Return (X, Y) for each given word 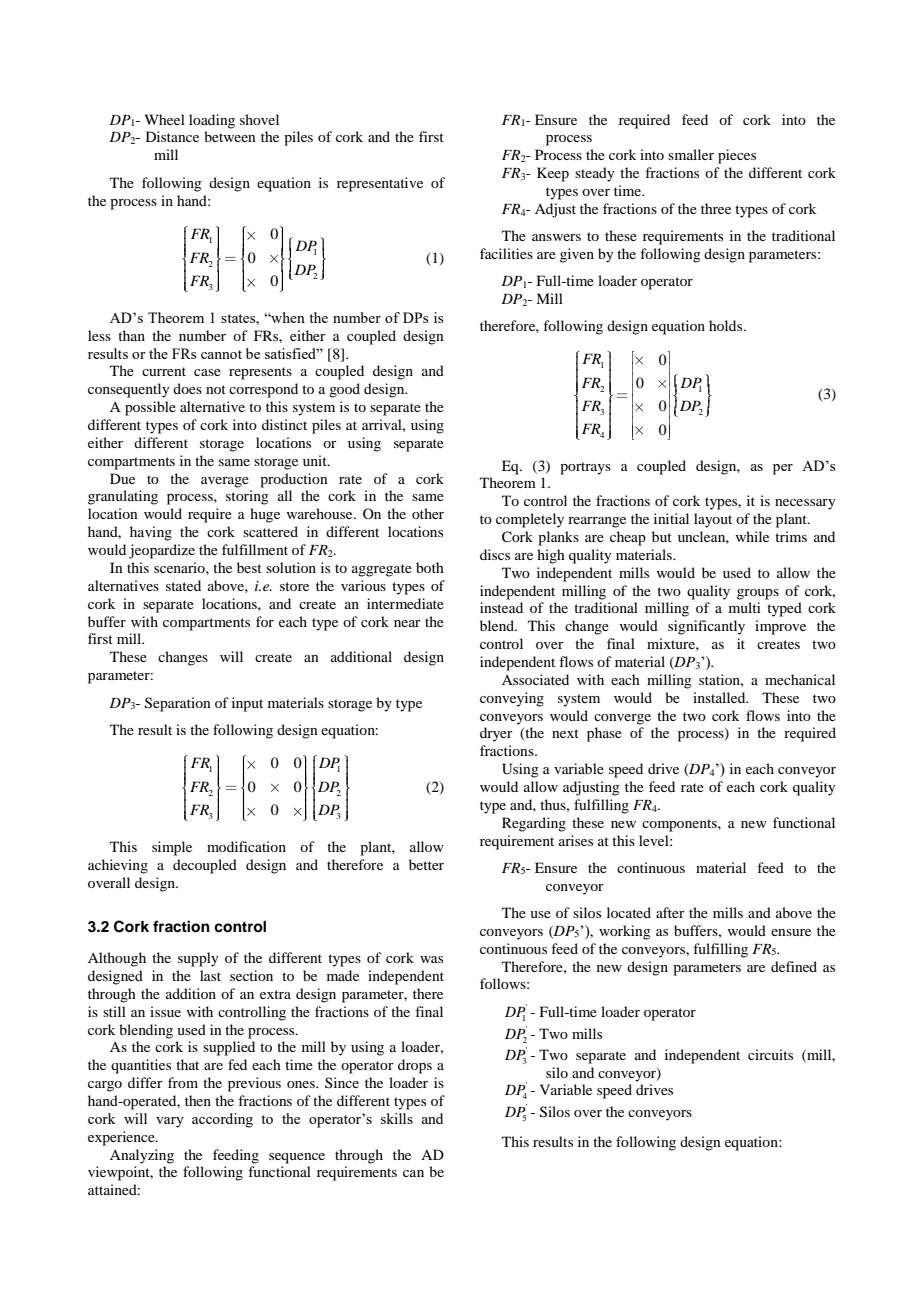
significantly (706, 627)
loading (212, 121)
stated (183, 585)
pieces (737, 156)
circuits (770, 1054)
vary (170, 1122)
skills (397, 1118)
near (407, 623)
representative (380, 184)
